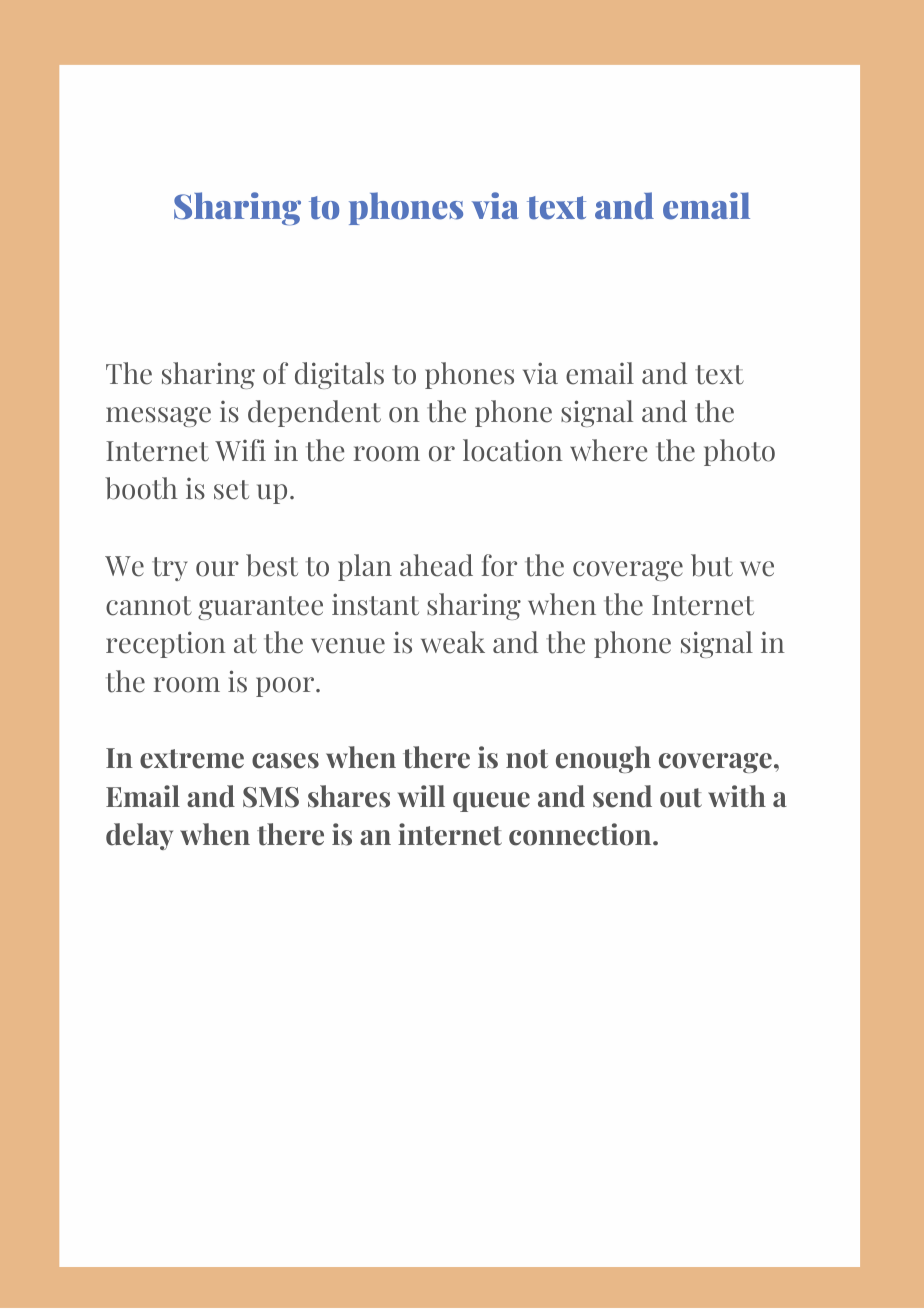 Image resolution: width=924 pixels, height=1309 pixels. What do you see at coordinates (158, 417) in the screenshot?
I see `message` at bounding box center [158, 417].
